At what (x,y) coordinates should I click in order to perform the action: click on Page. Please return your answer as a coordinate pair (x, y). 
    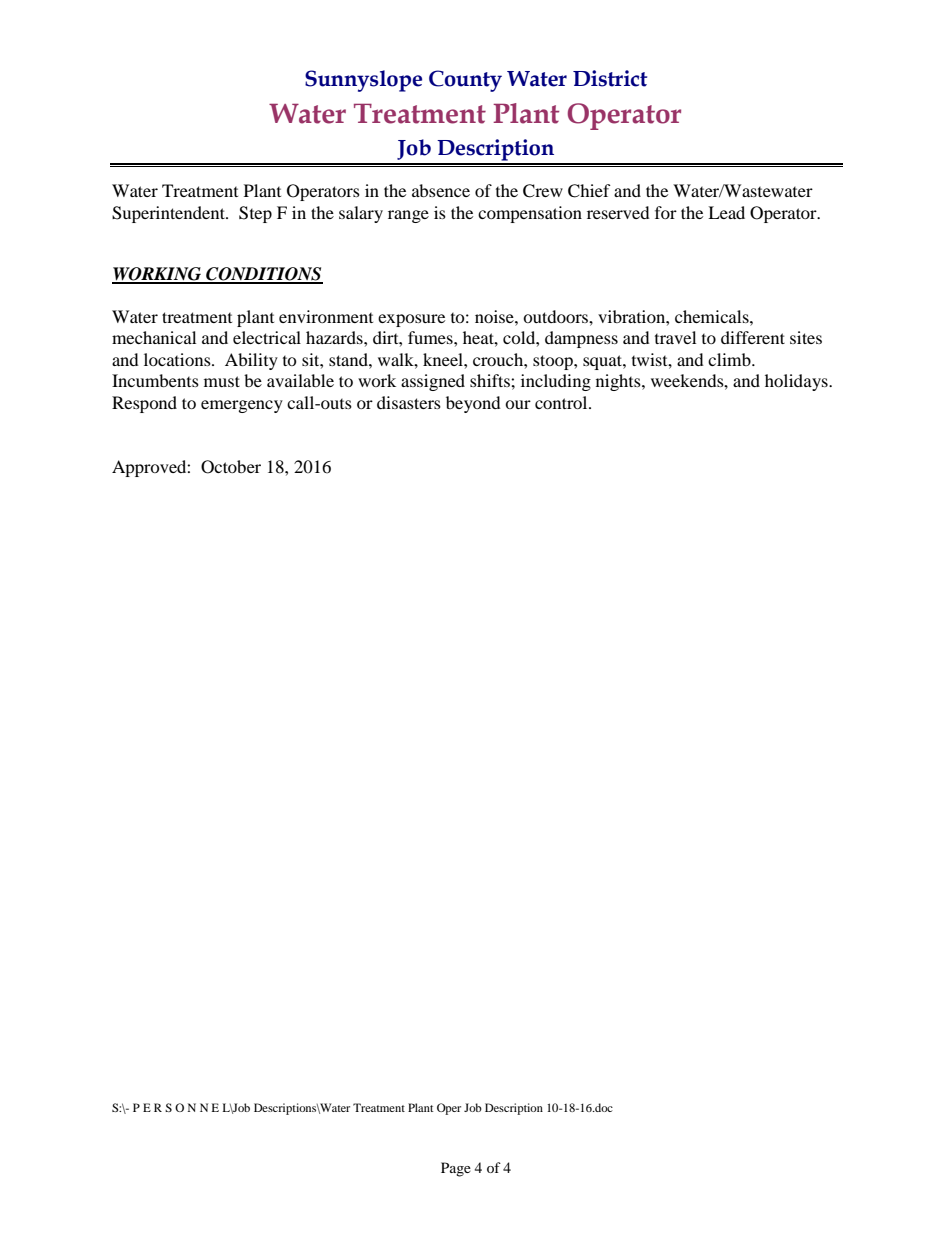
    Looking at the image, I should click on (456, 1169).
